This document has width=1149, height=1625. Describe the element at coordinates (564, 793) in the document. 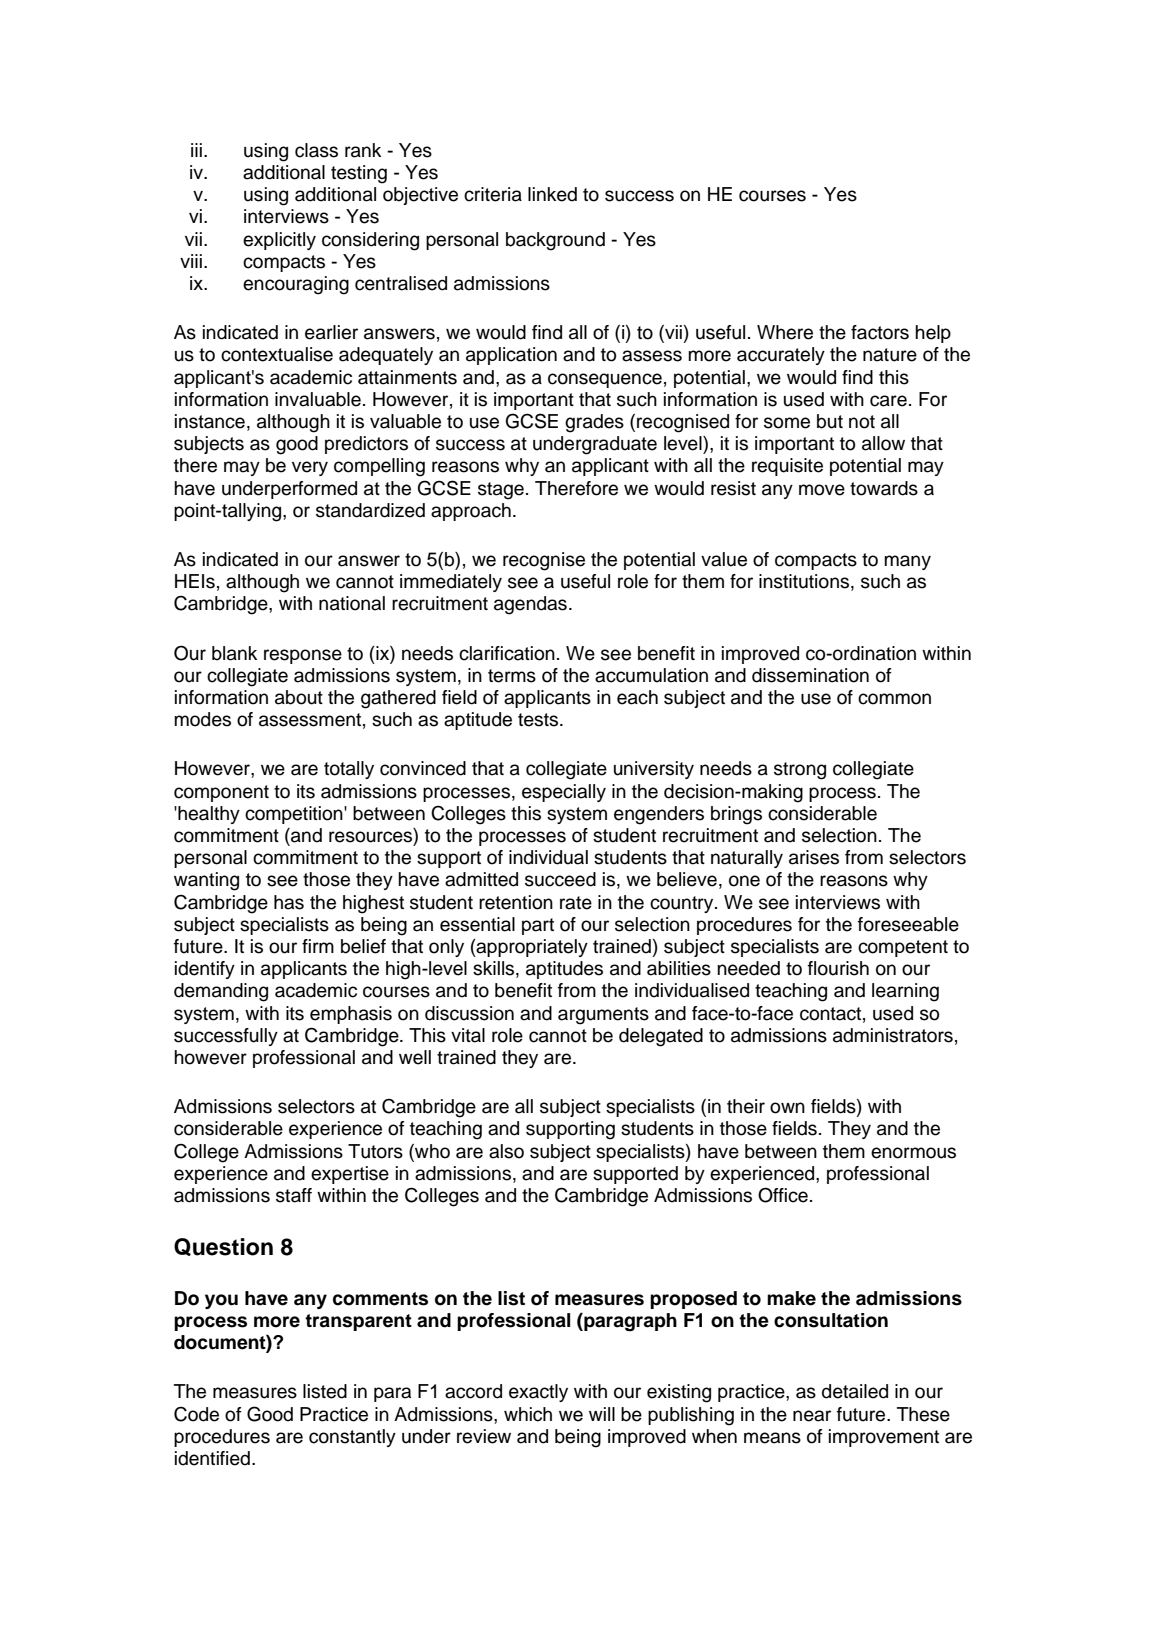

I see `especially` at that location.
